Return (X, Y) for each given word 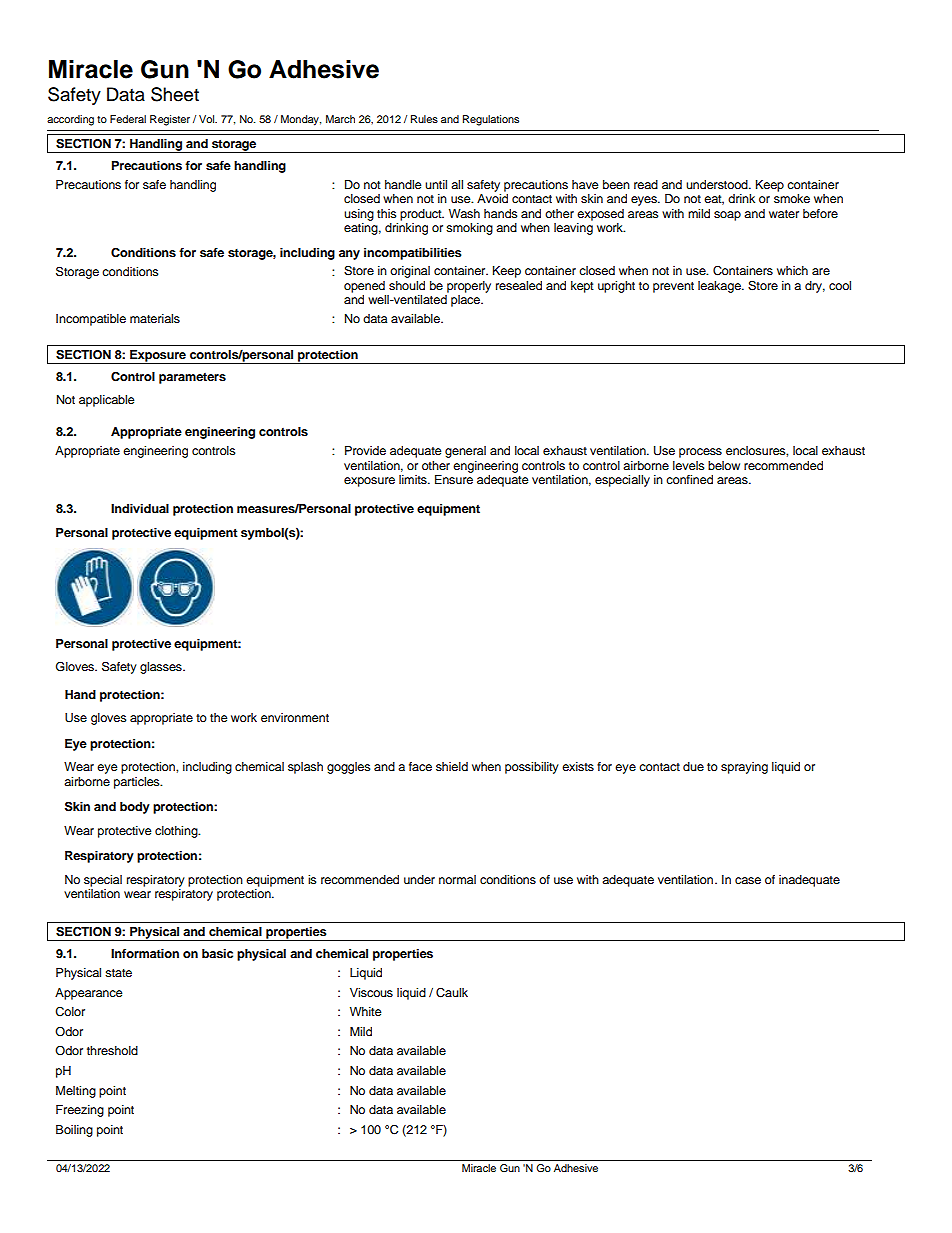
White (366, 1011)
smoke (792, 198)
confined (689, 479)
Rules (424, 119)
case (748, 880)
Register (170, 120)
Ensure (454, 479)
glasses (162, 668)
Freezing (80, 1111)
